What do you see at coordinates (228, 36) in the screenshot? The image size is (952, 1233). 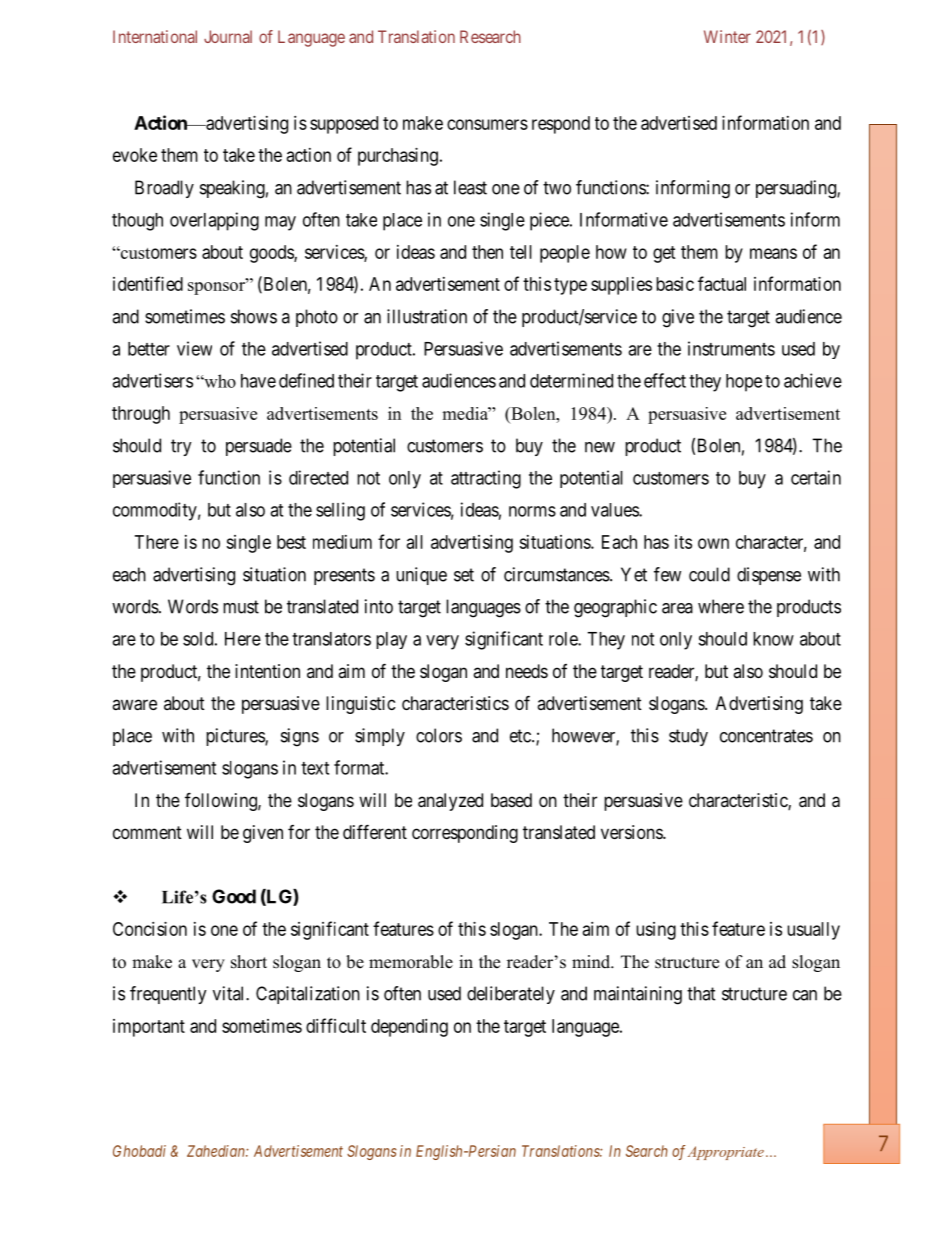 I see `Journal` at bounding box center [228, 36].
